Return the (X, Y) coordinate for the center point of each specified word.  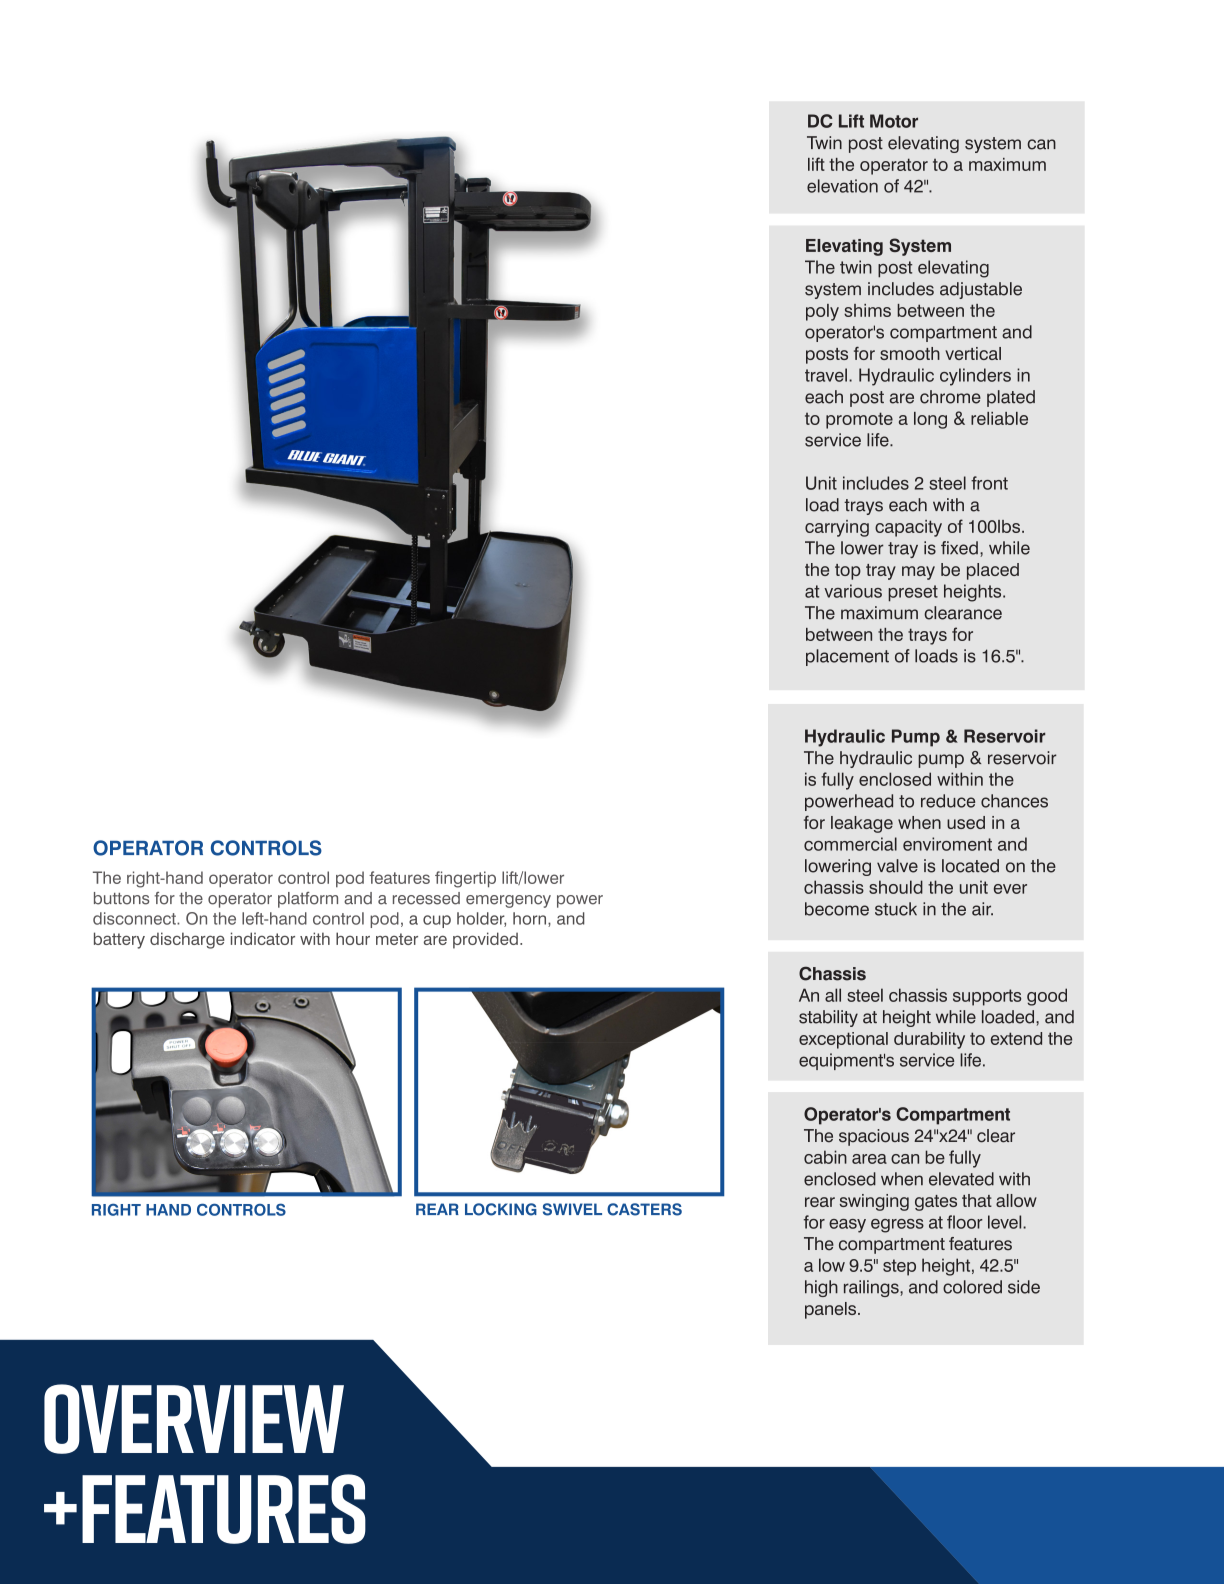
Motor (894, 121)
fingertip (465, 879)
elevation (842, 186)
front (989, 483)
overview (194, 1419)
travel (826, 375)
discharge (187, 940)
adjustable (981, 290)
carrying (837, 528)
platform (308, 900)
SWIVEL (572, 1209)
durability (929, 1040)
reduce (948, 801)
